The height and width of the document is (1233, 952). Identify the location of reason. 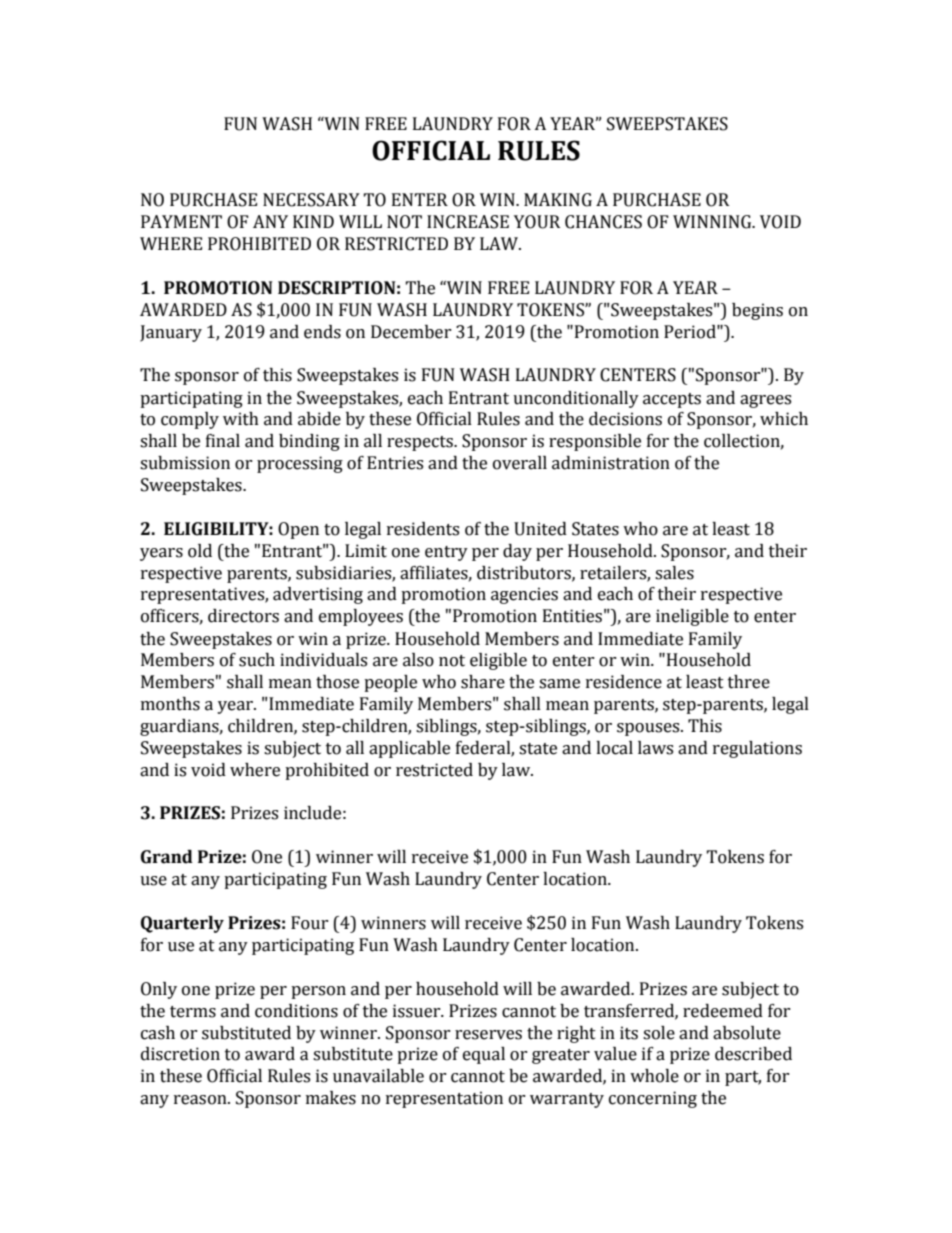
(201, 1100).
